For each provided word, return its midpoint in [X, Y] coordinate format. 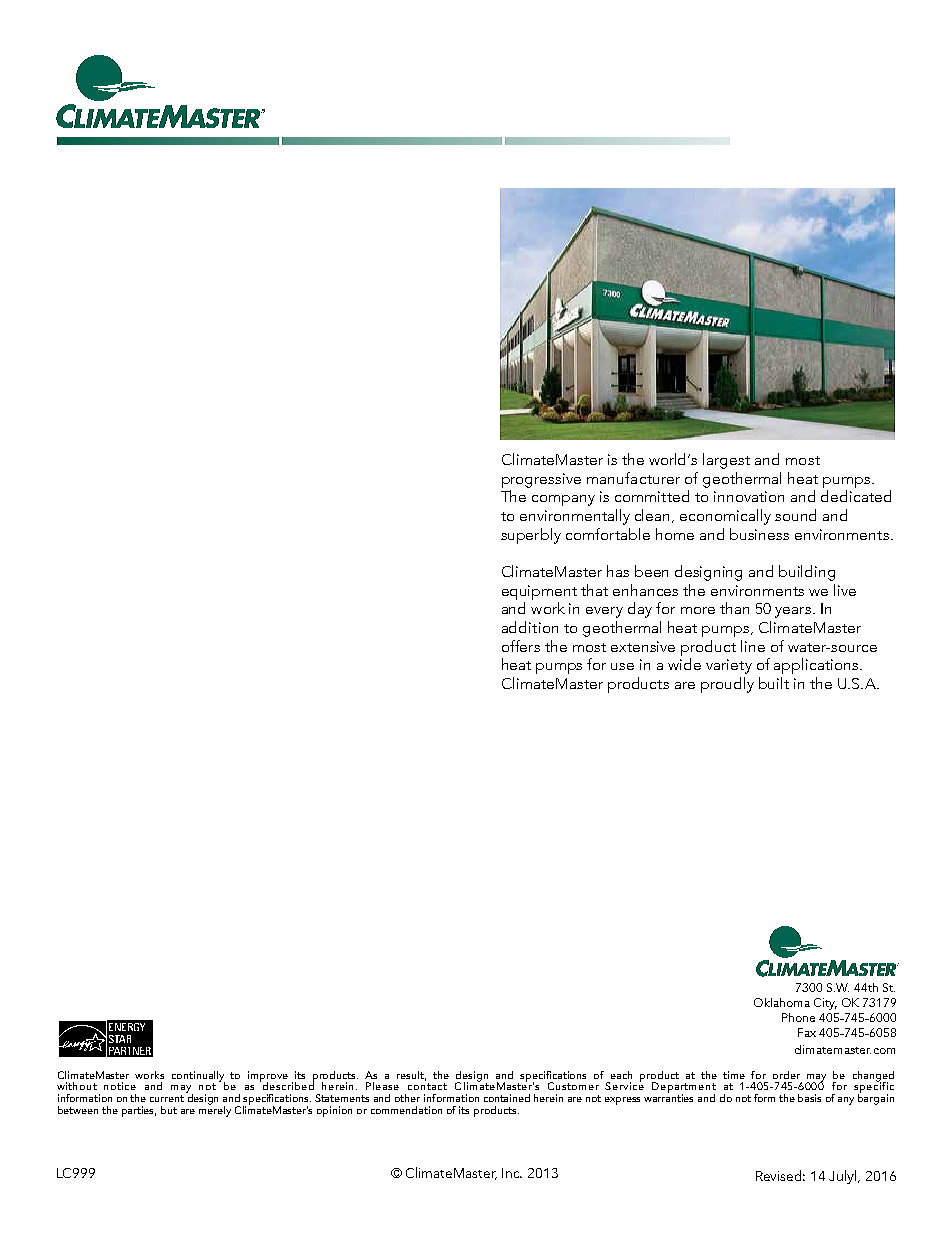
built [774, 683]
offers [521, 646]
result [411, 1076]
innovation [749, 496]
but [169, 1110]
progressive [541, 480]
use [622, 666]
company [563, 500]
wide [684, 664]
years [794, 612]
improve [268, 1077]
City [825, 1004]
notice [120, 1086]
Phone [798, 1017]
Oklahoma [782, 1002]
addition [530, 627]
